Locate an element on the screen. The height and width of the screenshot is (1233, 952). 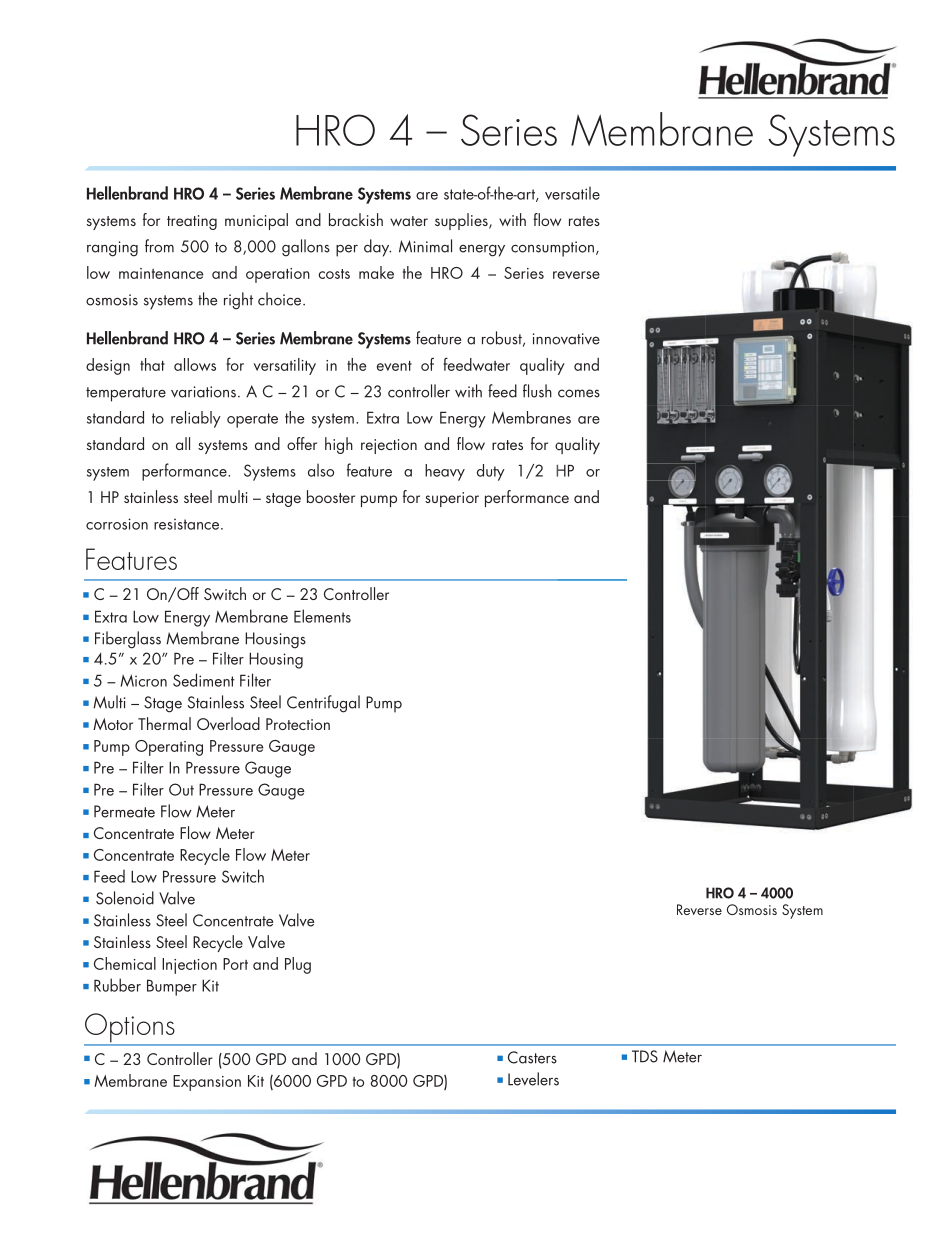
Protection is located at coordinates (298, 724).
